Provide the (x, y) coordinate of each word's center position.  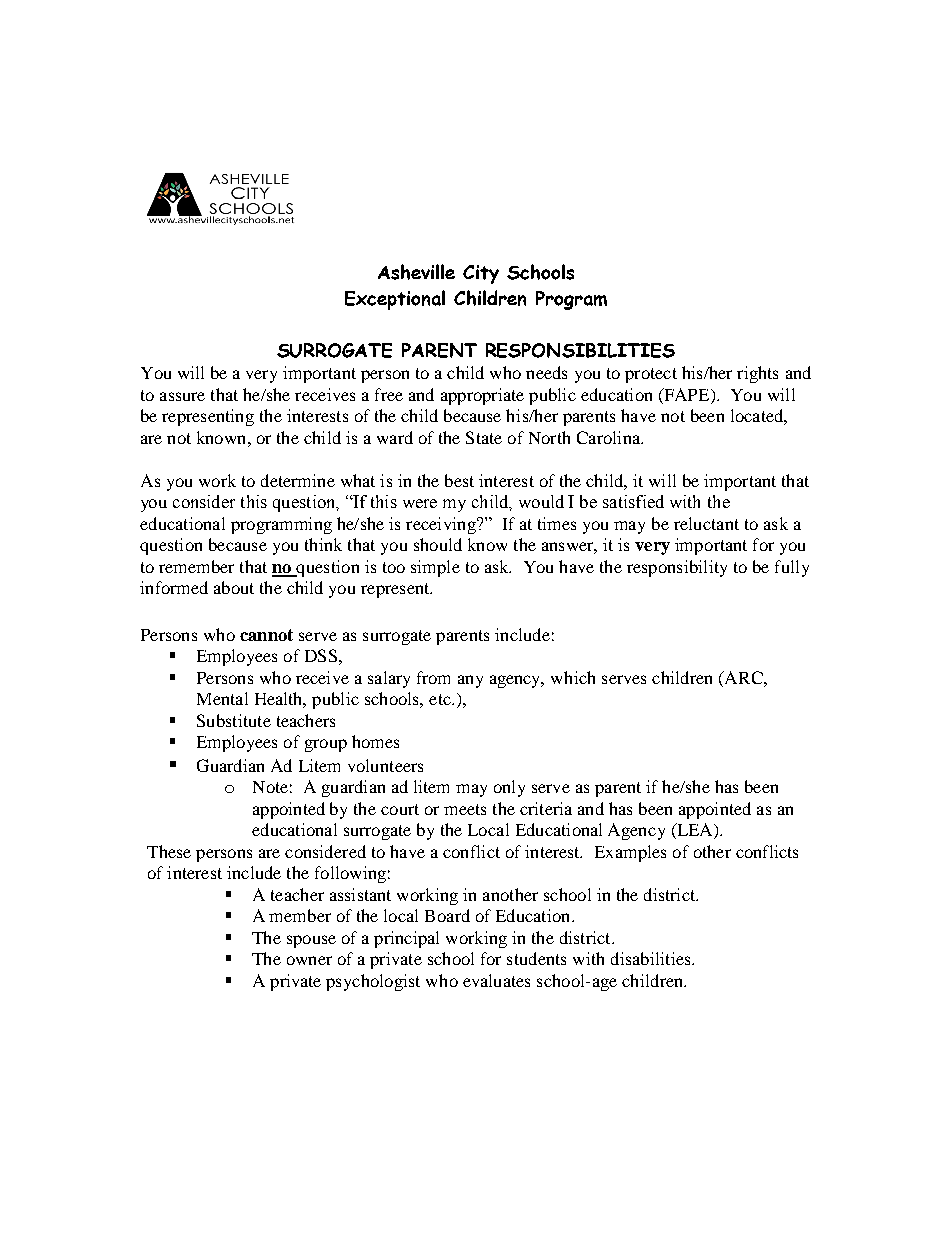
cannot (266, 635)
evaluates (496, 980)
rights (757, 374)
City (481, 274)
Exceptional (395, 300)
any (470, 681)
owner (309, 960)
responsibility (677, 568)
